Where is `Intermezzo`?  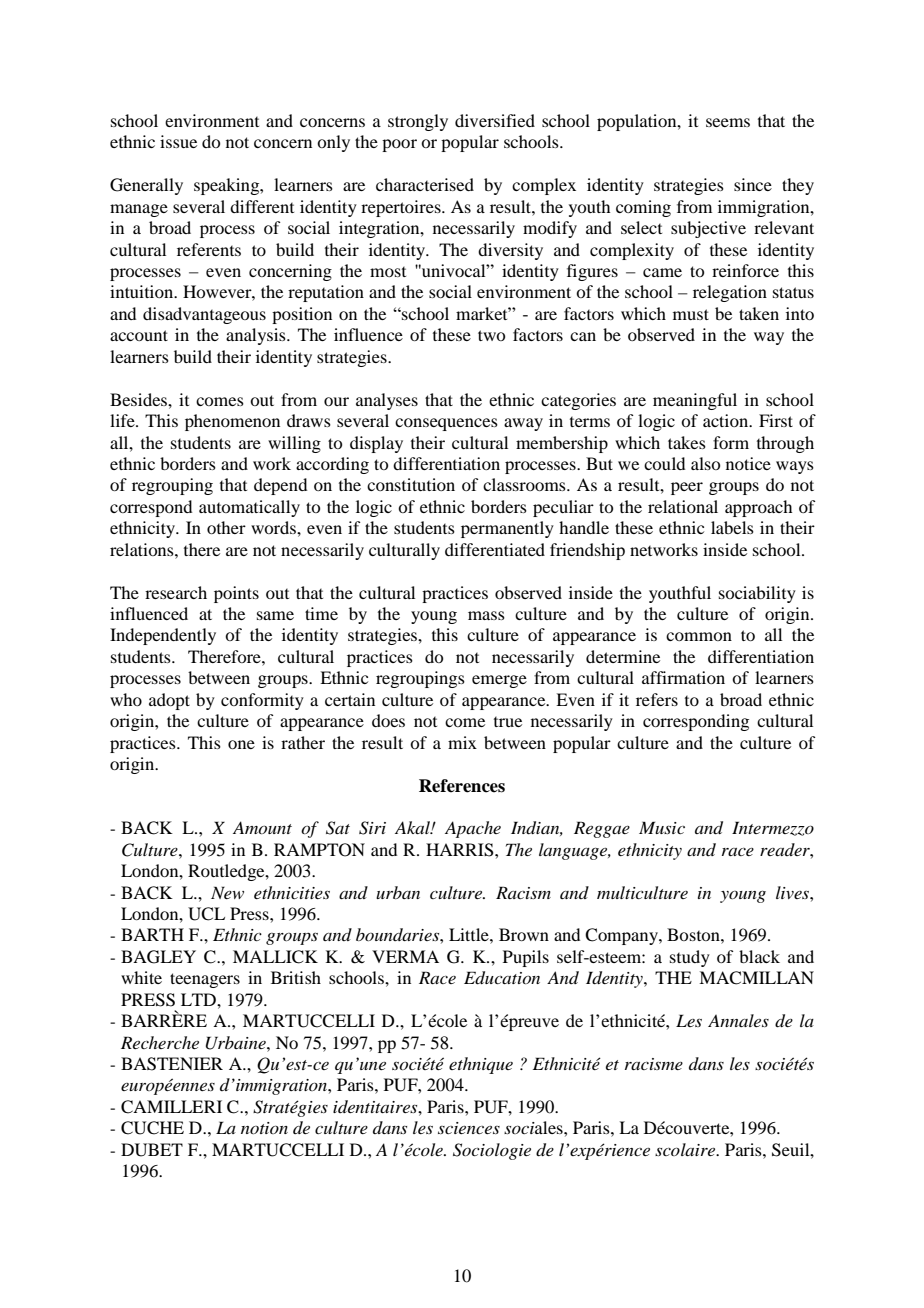 Intermezzo is located at coordinates (773, 828).
